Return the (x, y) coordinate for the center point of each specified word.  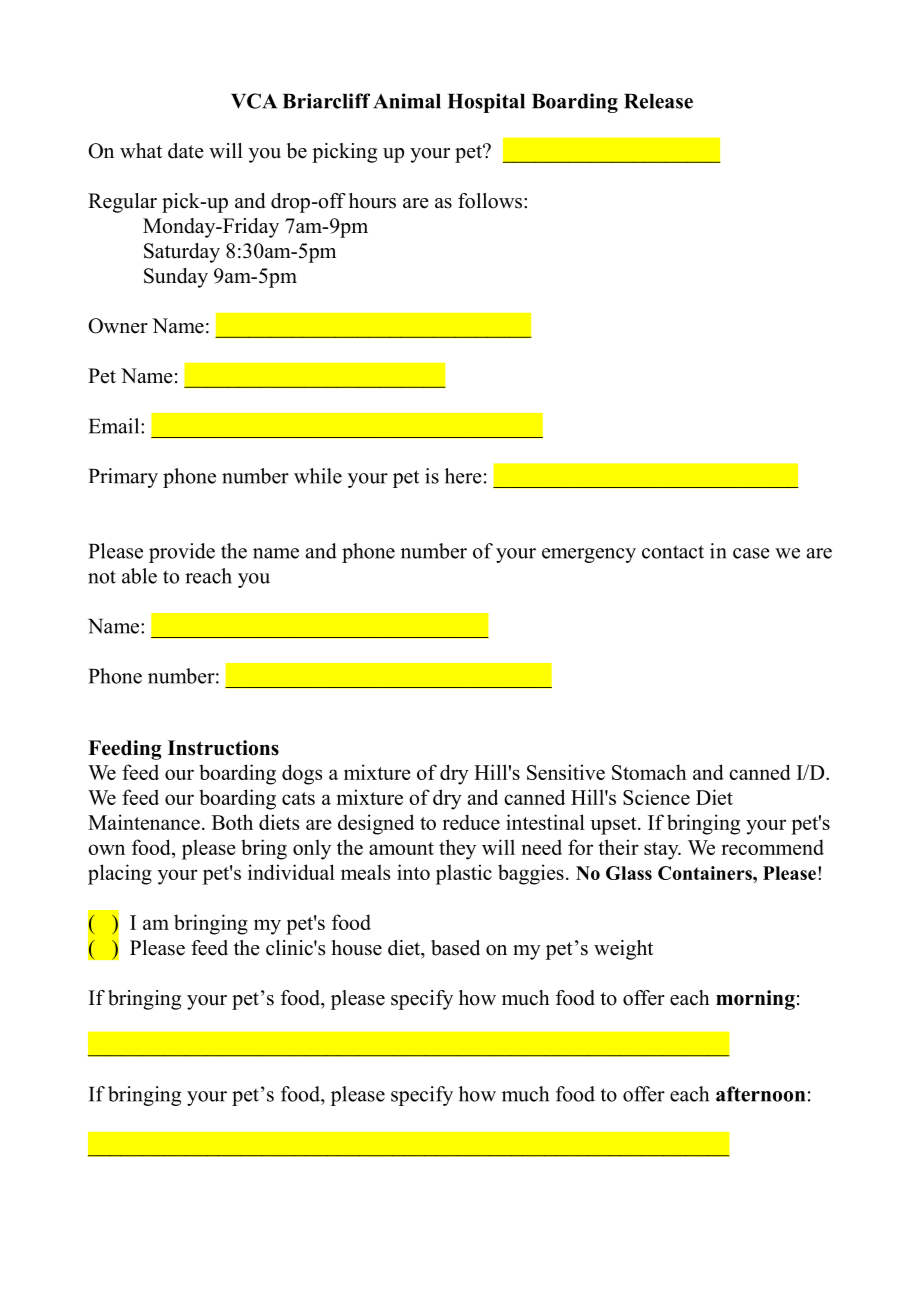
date (186, 151)
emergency (589, 555)
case (751, 553)
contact (673, 552)
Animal (407, 101)
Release (658, 101)
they (457, 849)
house (356, 948)
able (139, 576)
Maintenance (144, 822)
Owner (118, 326)
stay (662, 851)
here (463, 476)
